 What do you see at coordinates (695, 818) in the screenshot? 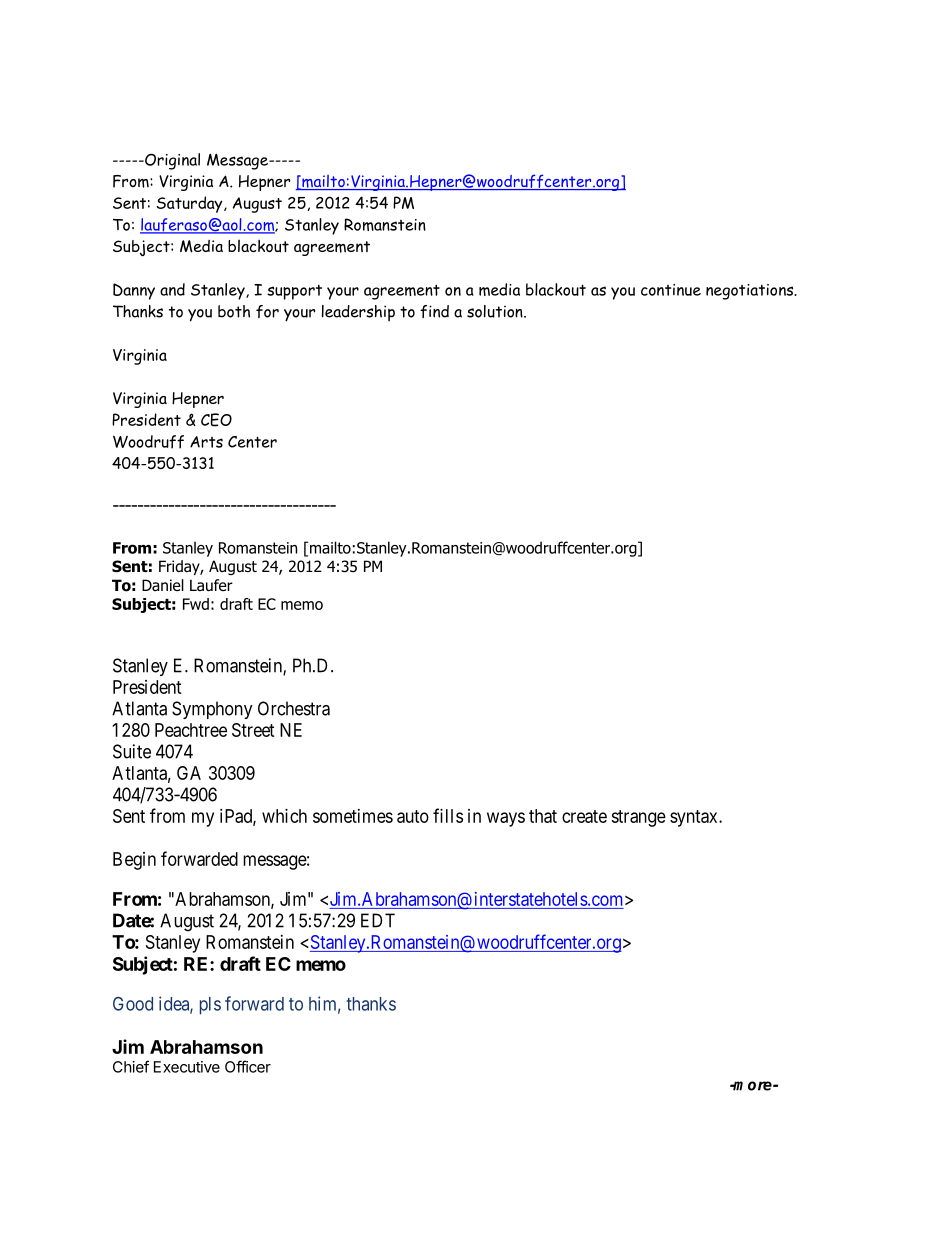
I see `syntax` at bounding box center [695, 818].
